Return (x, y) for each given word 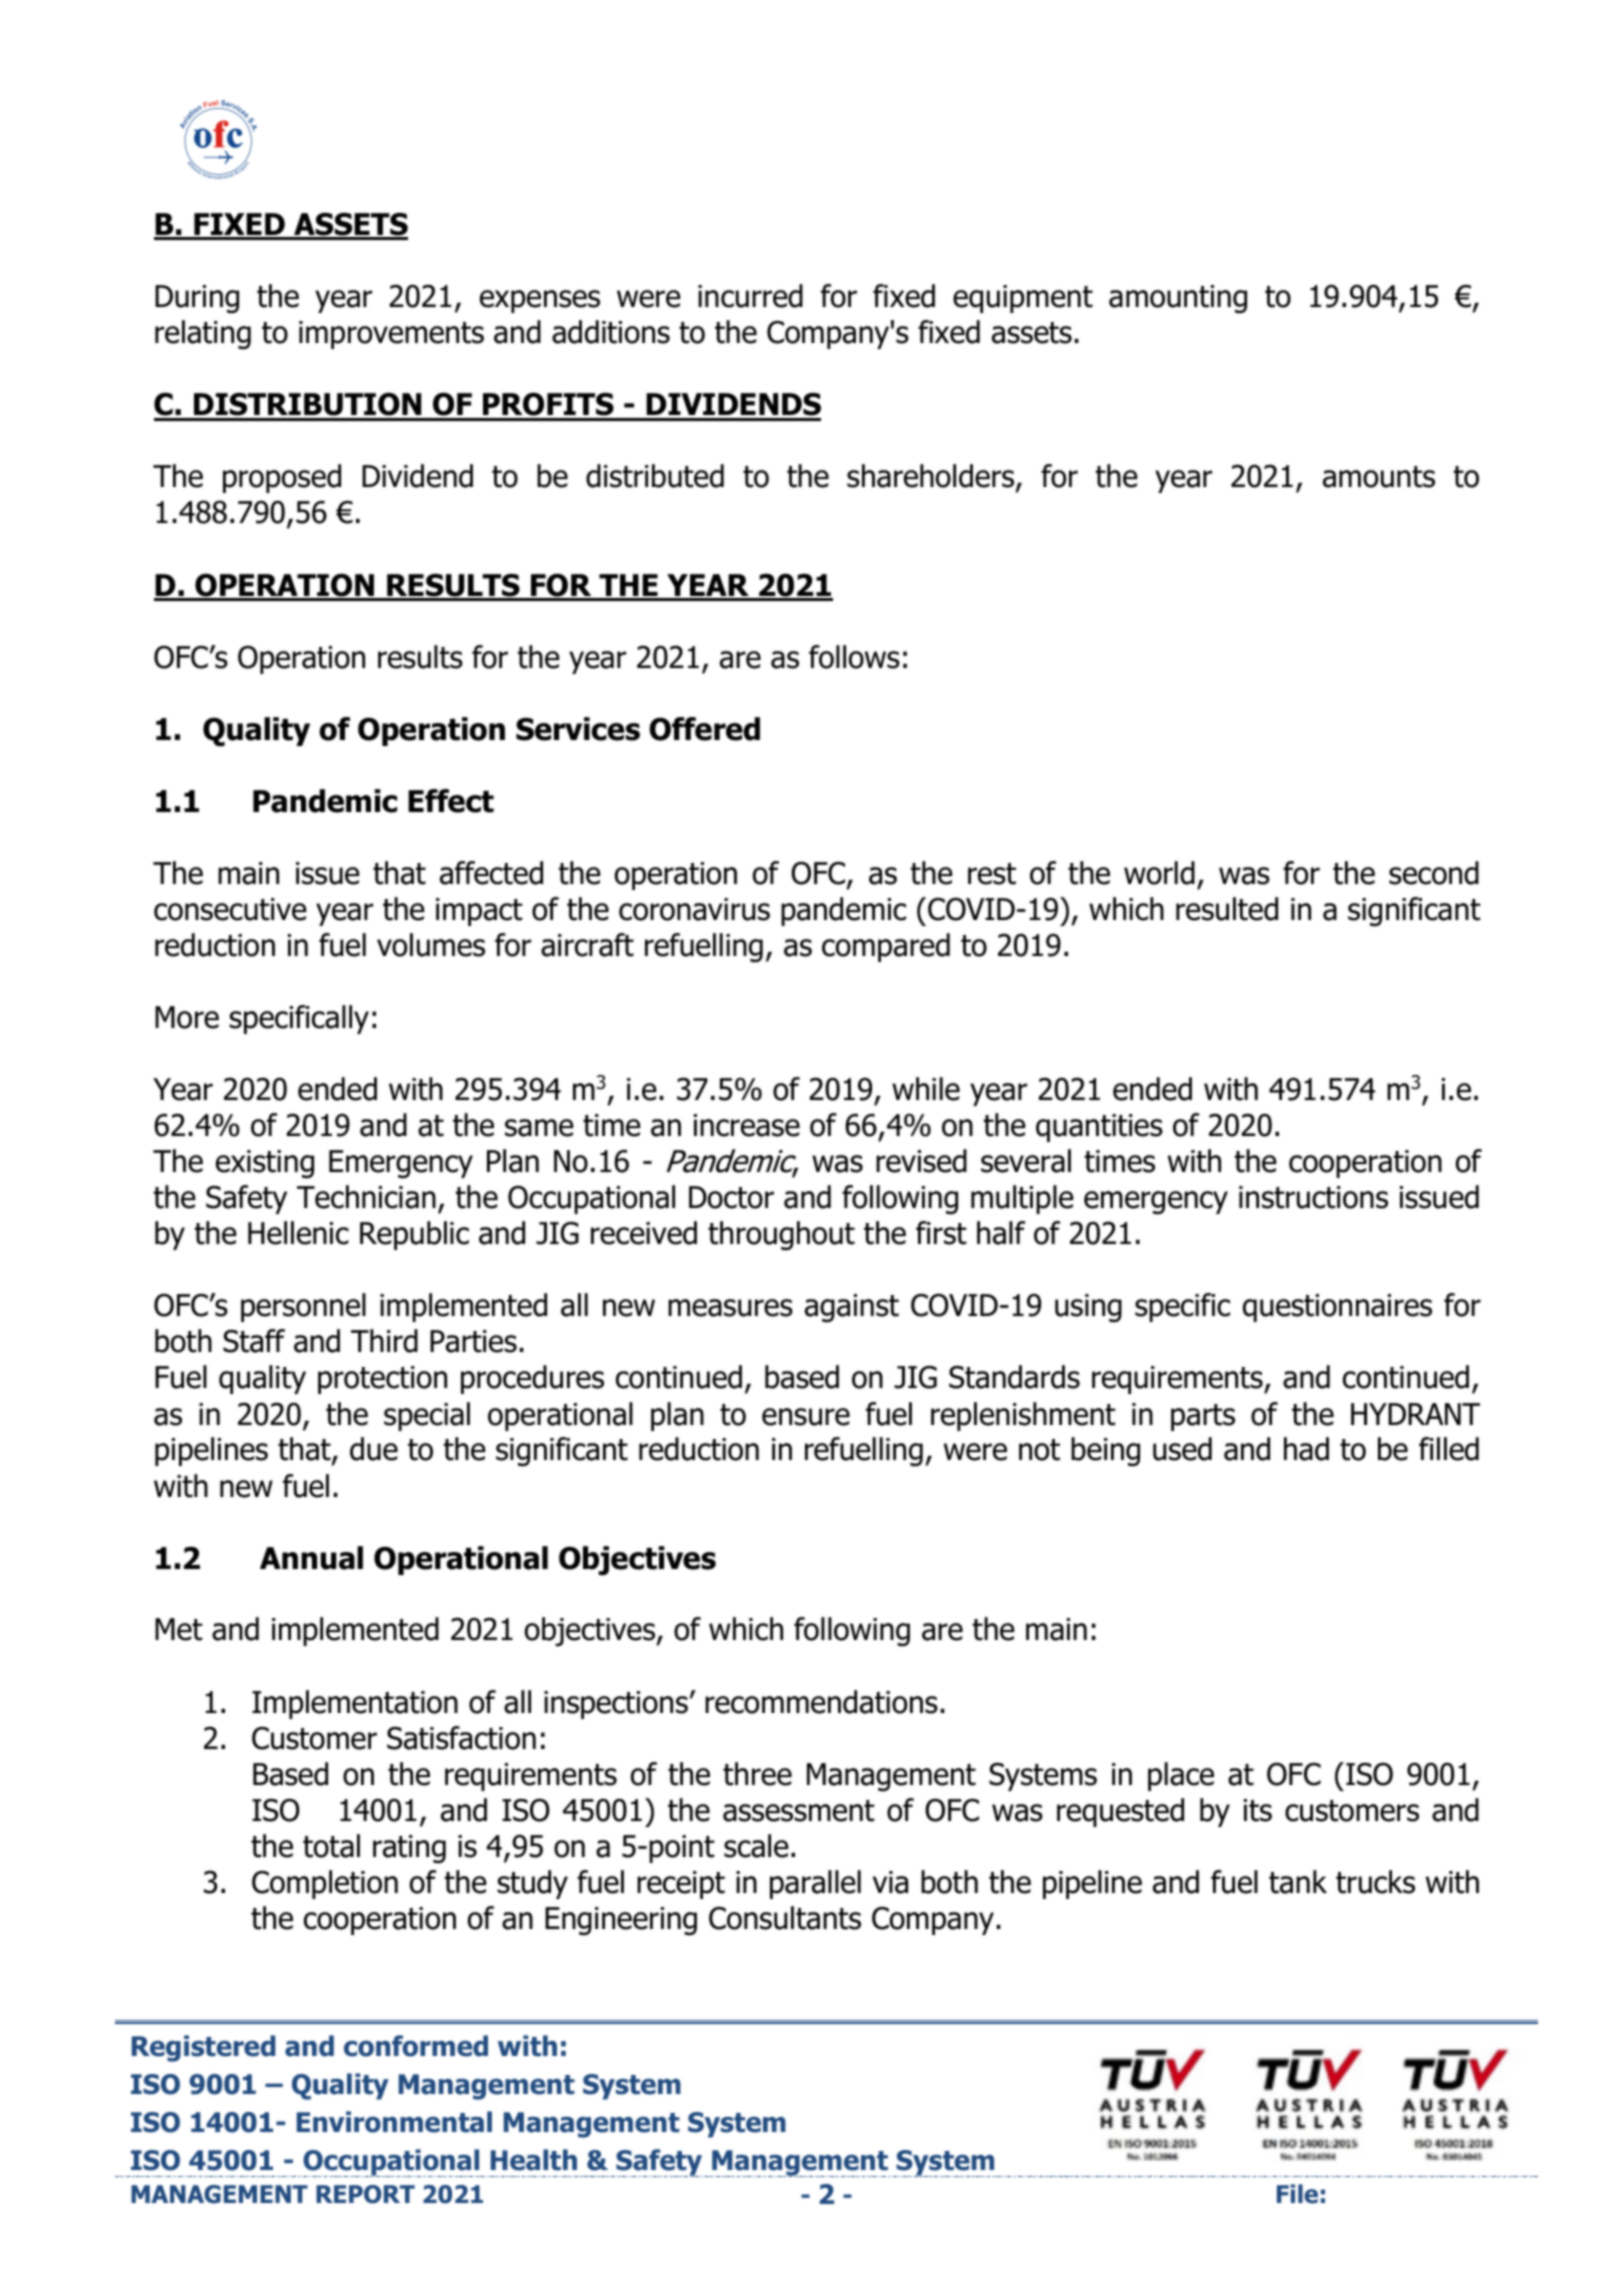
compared (886, 947)
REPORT (365, 2194)
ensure (806, 1417)
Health (534, 2160)
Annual (311, 1558)
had (1306, 1449)
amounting (1178, 299)
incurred (750, 296)
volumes (431, 945)
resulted (1227, 909)
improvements (391, 335)
